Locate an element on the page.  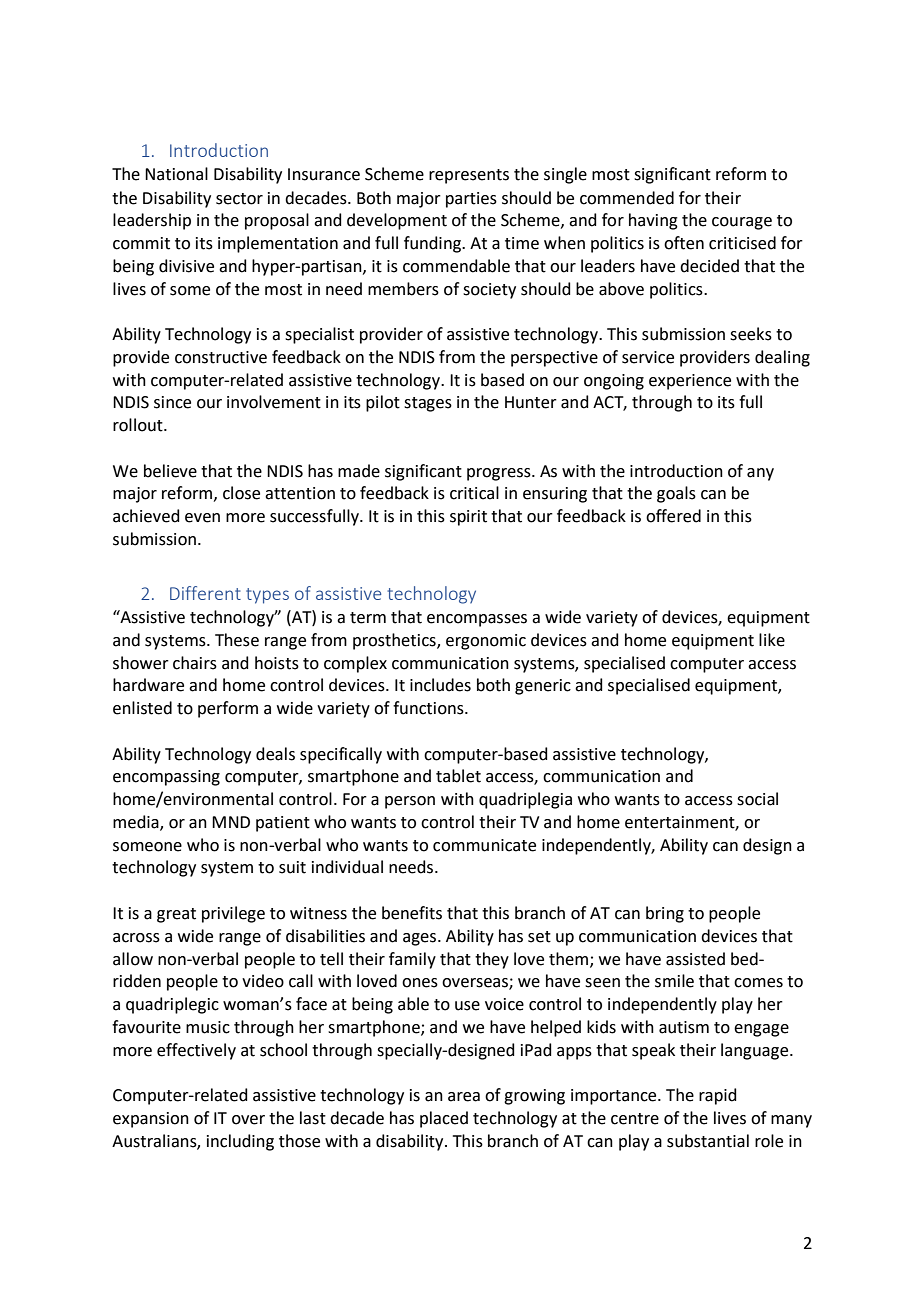
sector is located at coordinates (239, 199).
